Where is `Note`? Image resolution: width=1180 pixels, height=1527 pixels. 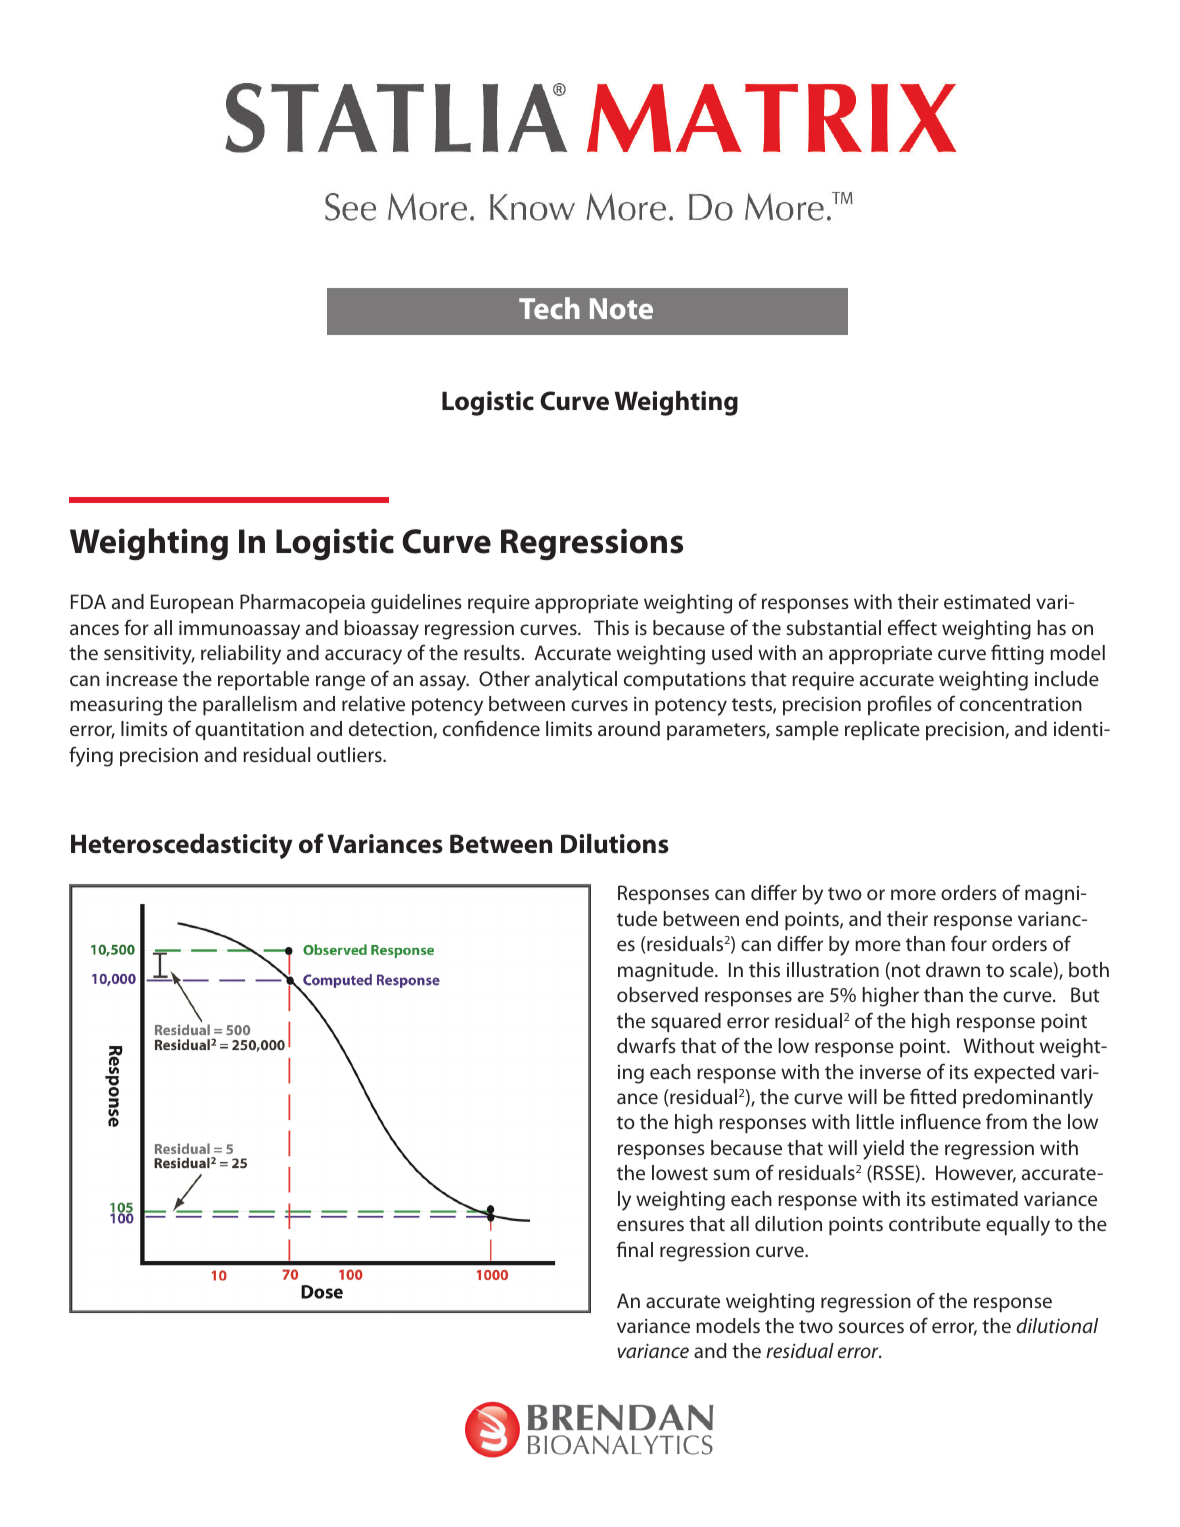
Note is located at coordinates (621, 308).
